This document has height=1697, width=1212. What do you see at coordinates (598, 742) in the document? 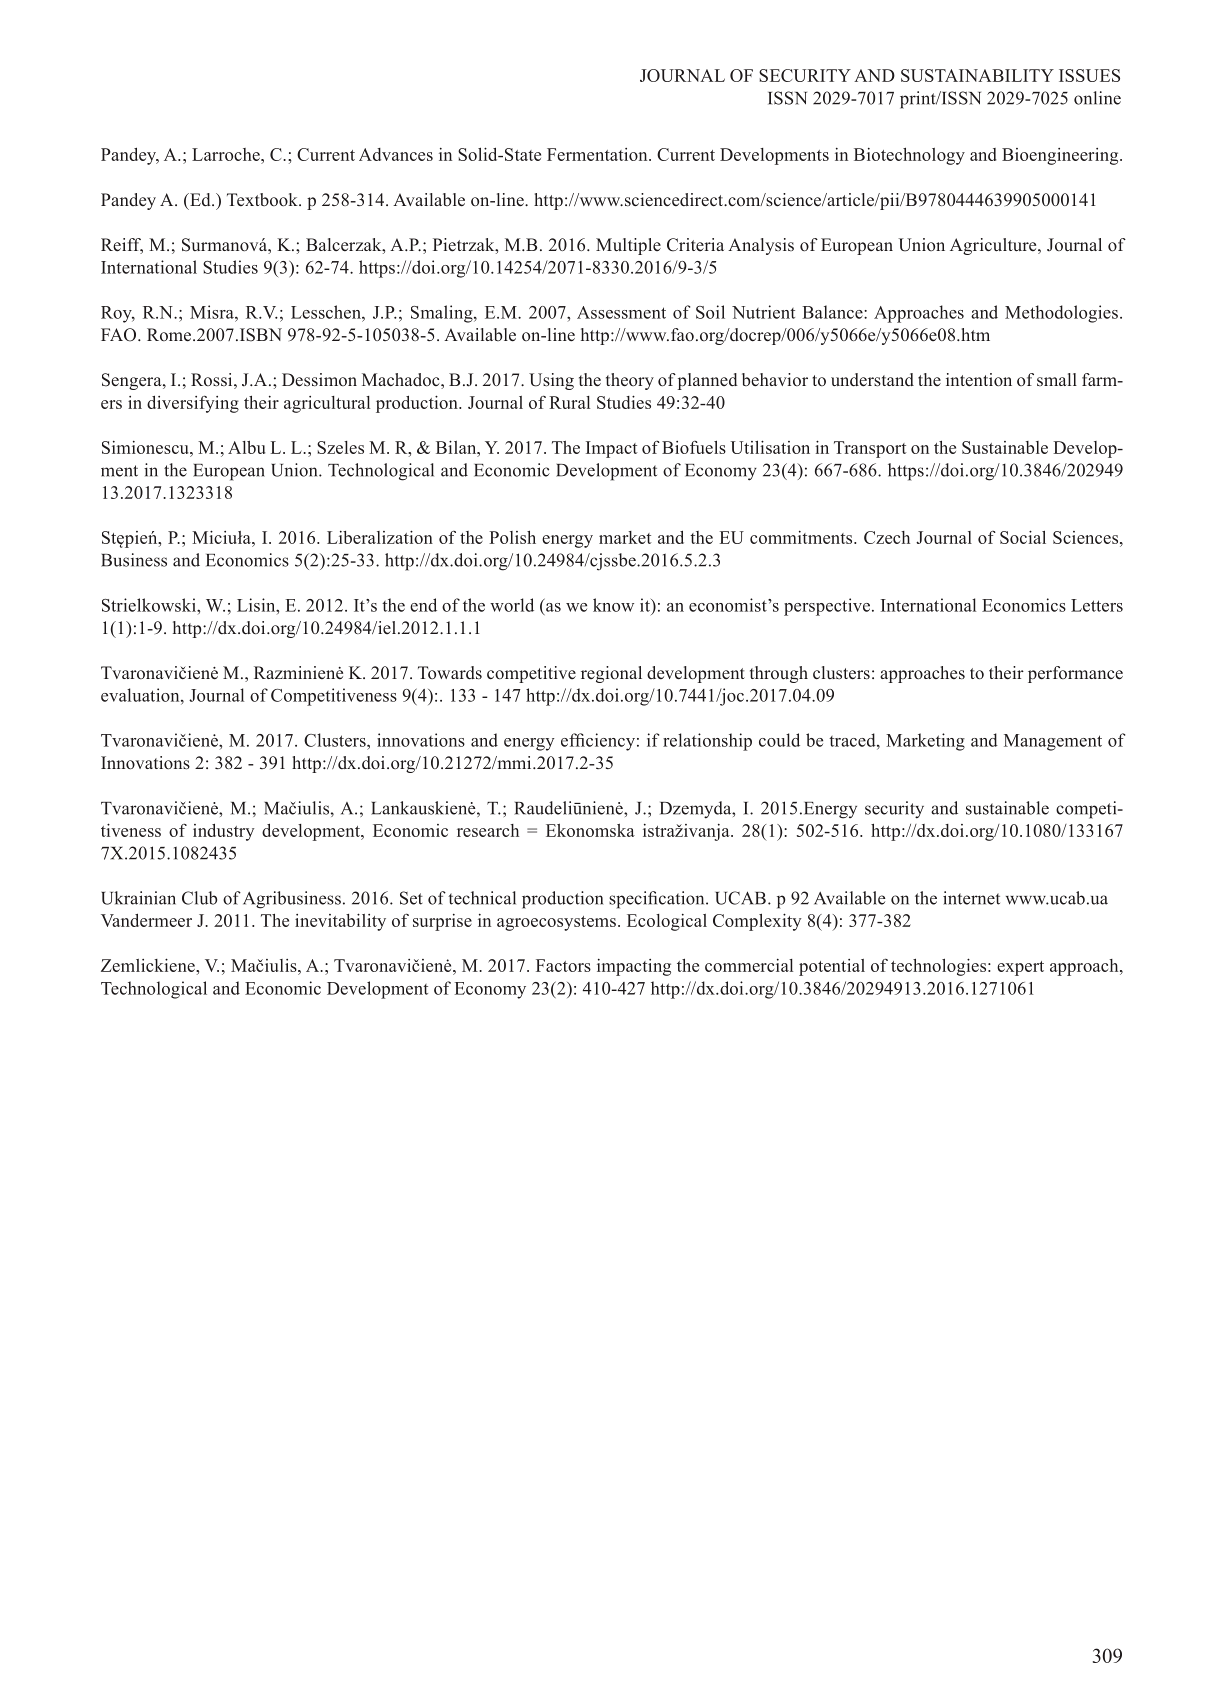
I see `efficiency` at bounding box center [598, 742].
